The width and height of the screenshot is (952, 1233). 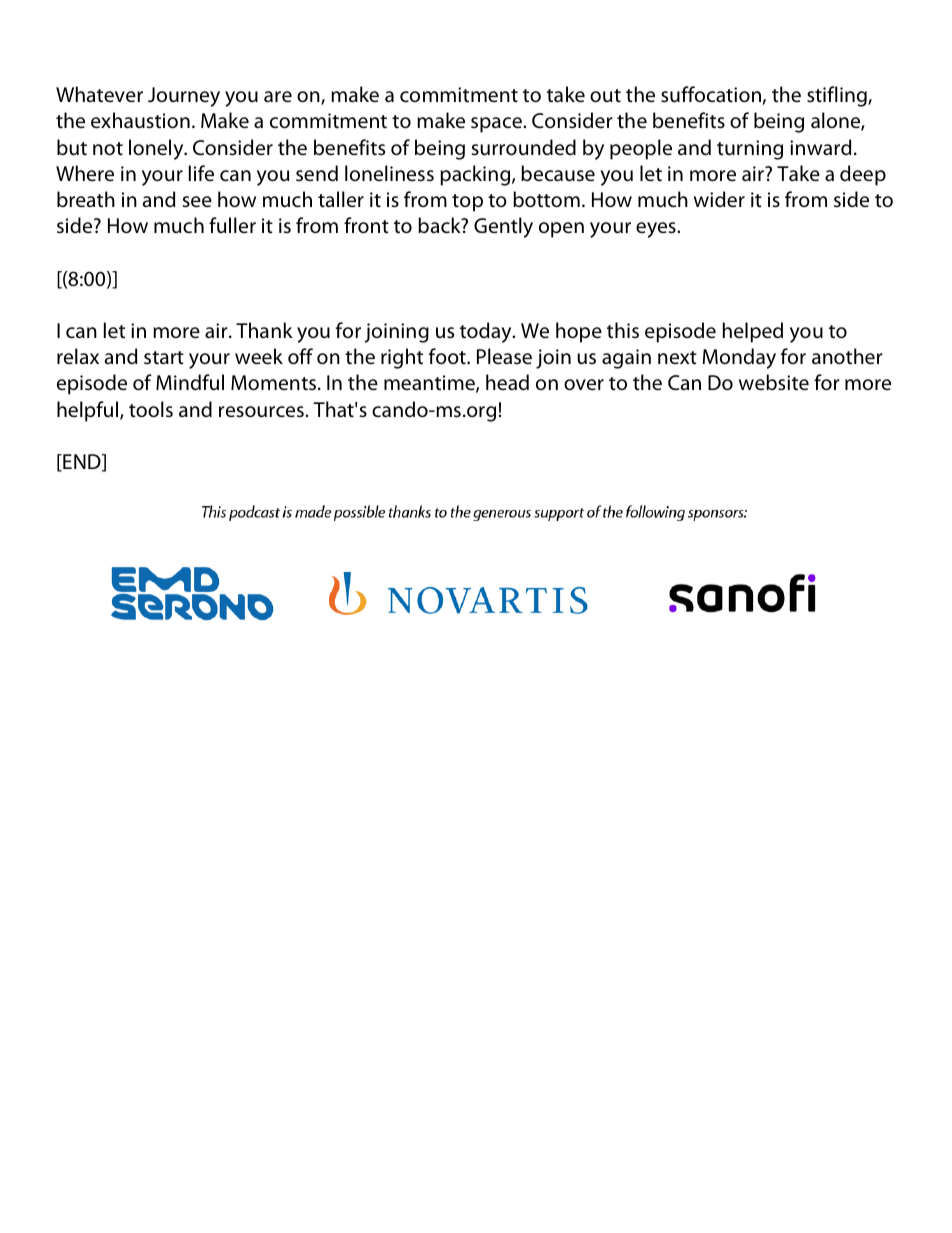 What do you see at coordinates (497, 125) in the screenshot?
I see `space` at bounding box center [497, 125].
